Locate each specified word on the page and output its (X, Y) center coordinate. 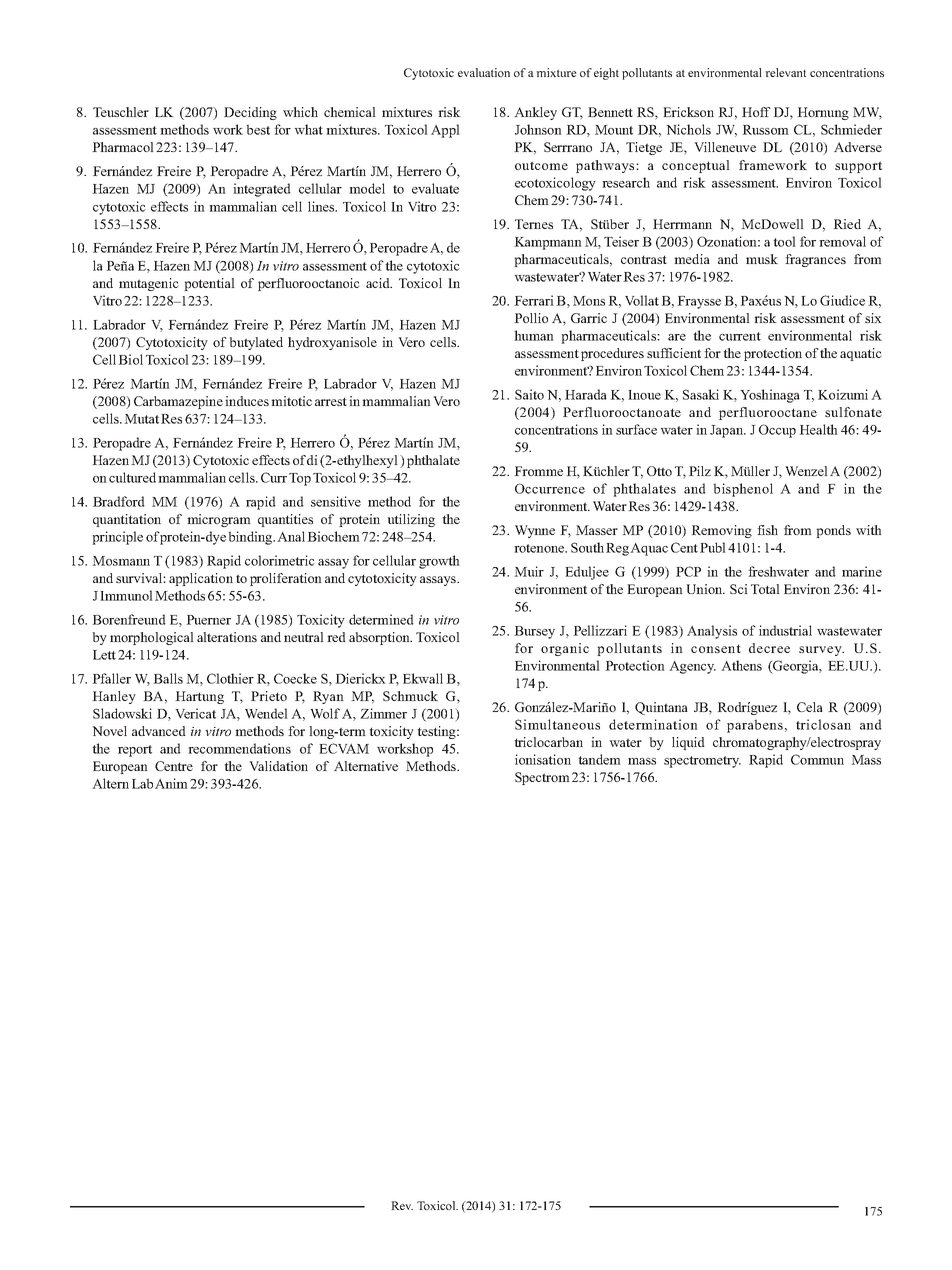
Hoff (756, 112)
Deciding (250, 113)
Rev (402, 1205)
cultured (132, 477)
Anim (171, 783)
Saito (529, 394)
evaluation (484, 72)
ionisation (543, 759)
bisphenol (743, 490)
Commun (817, 759)
